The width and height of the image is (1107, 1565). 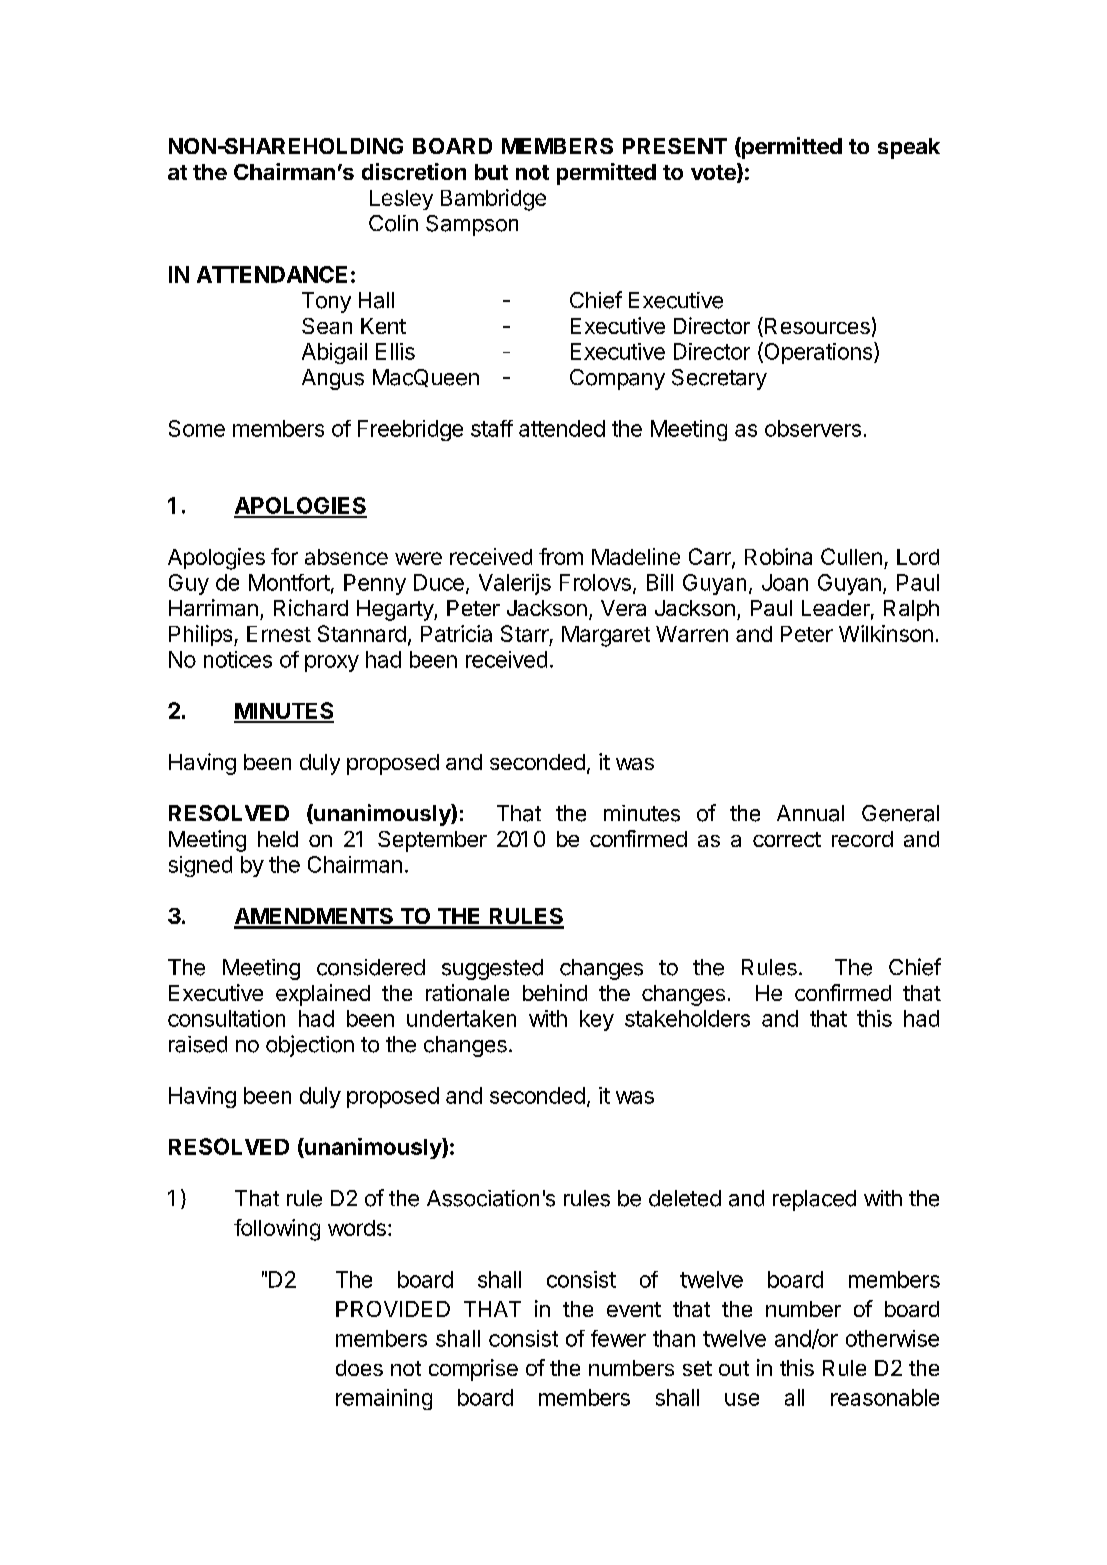 What do you see at coordinates (278, 839) in the image?
I see `held` at bounding box center [278, 839].
